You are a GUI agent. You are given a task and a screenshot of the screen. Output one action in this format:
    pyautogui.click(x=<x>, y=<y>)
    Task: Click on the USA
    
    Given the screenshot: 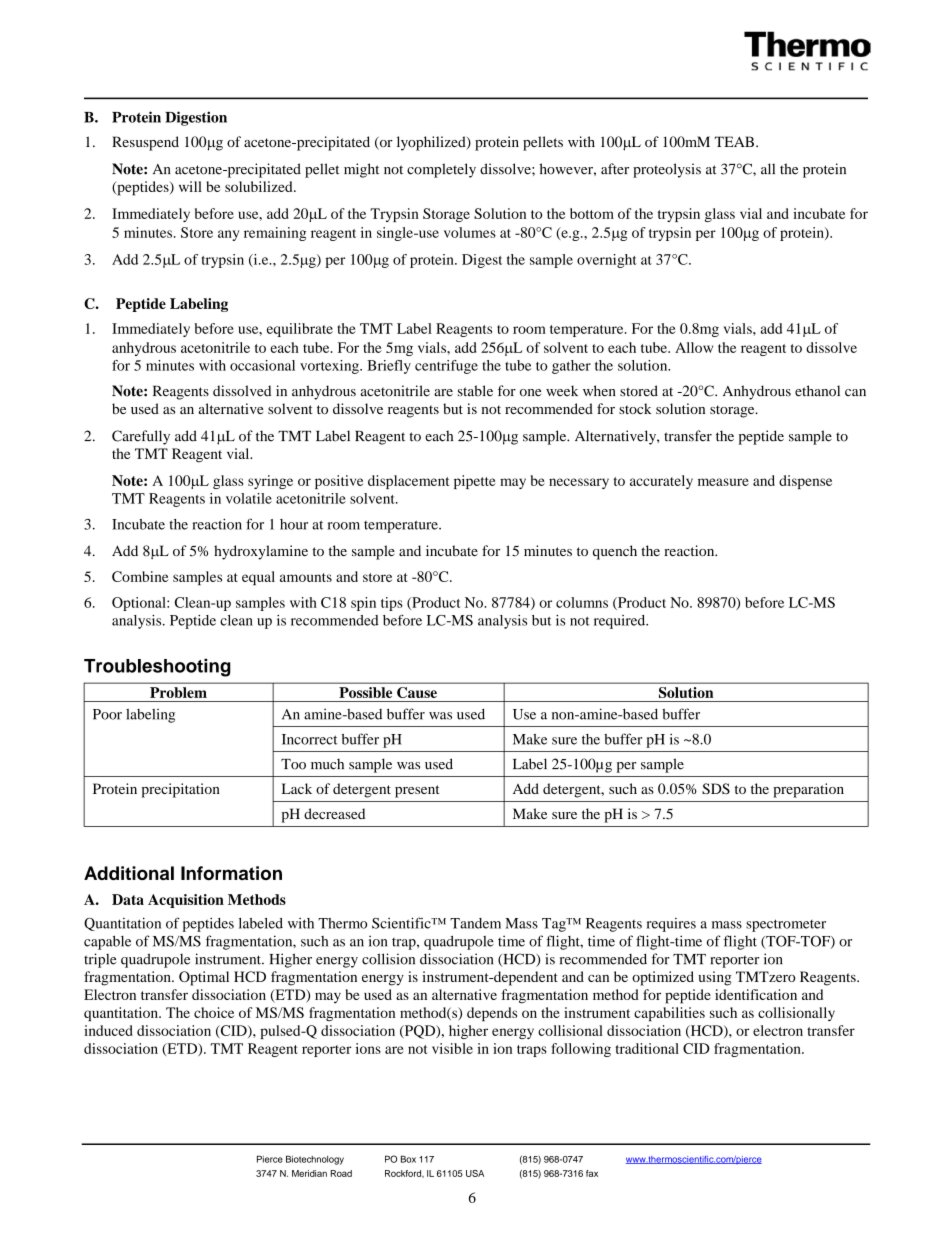 What is the action you would take?
    pyautogui.click(x=475, y=1173)
